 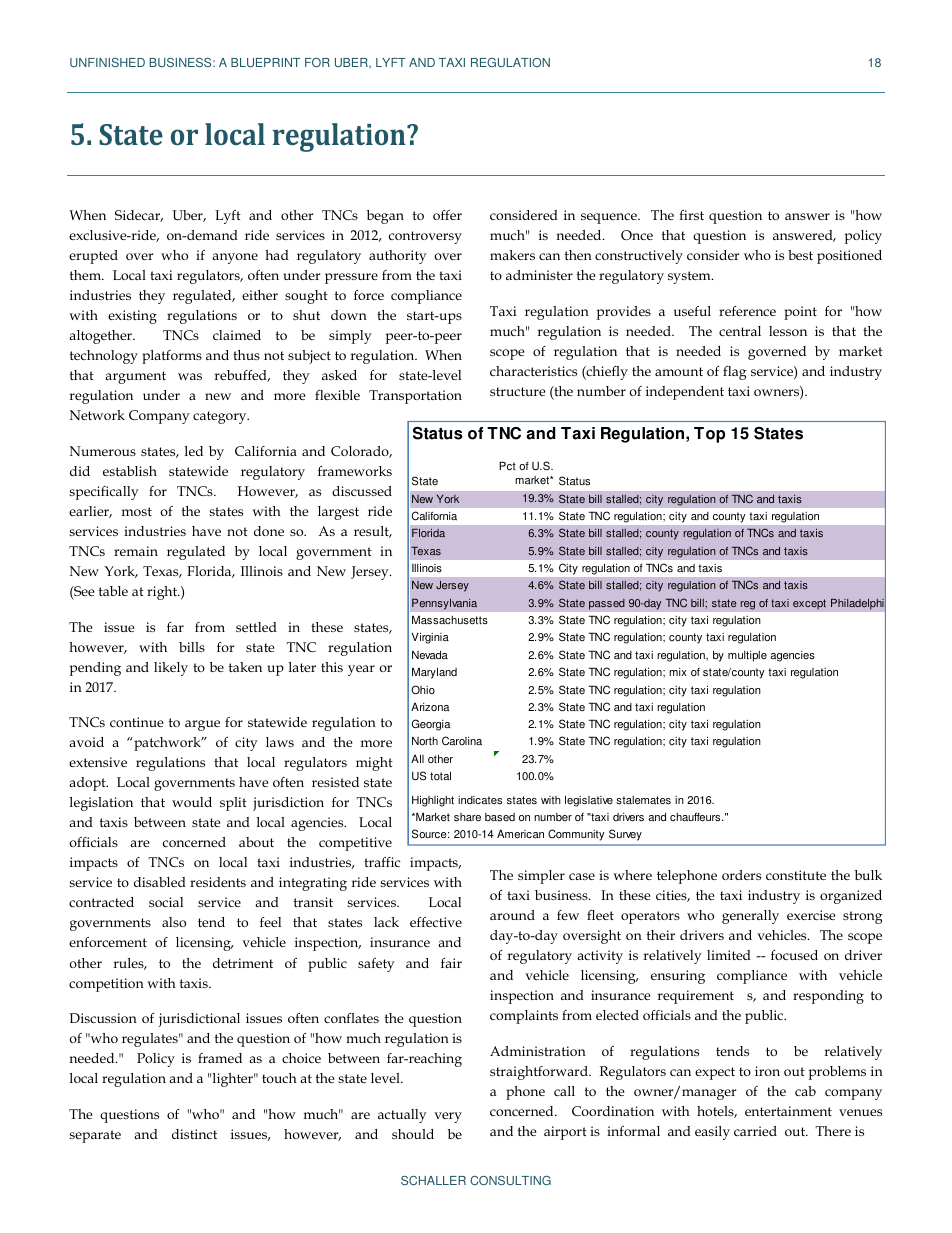 What do you see at coordinates (194, 1134) in the page?
I see `distinct` at bounding box center [194, 1134].
